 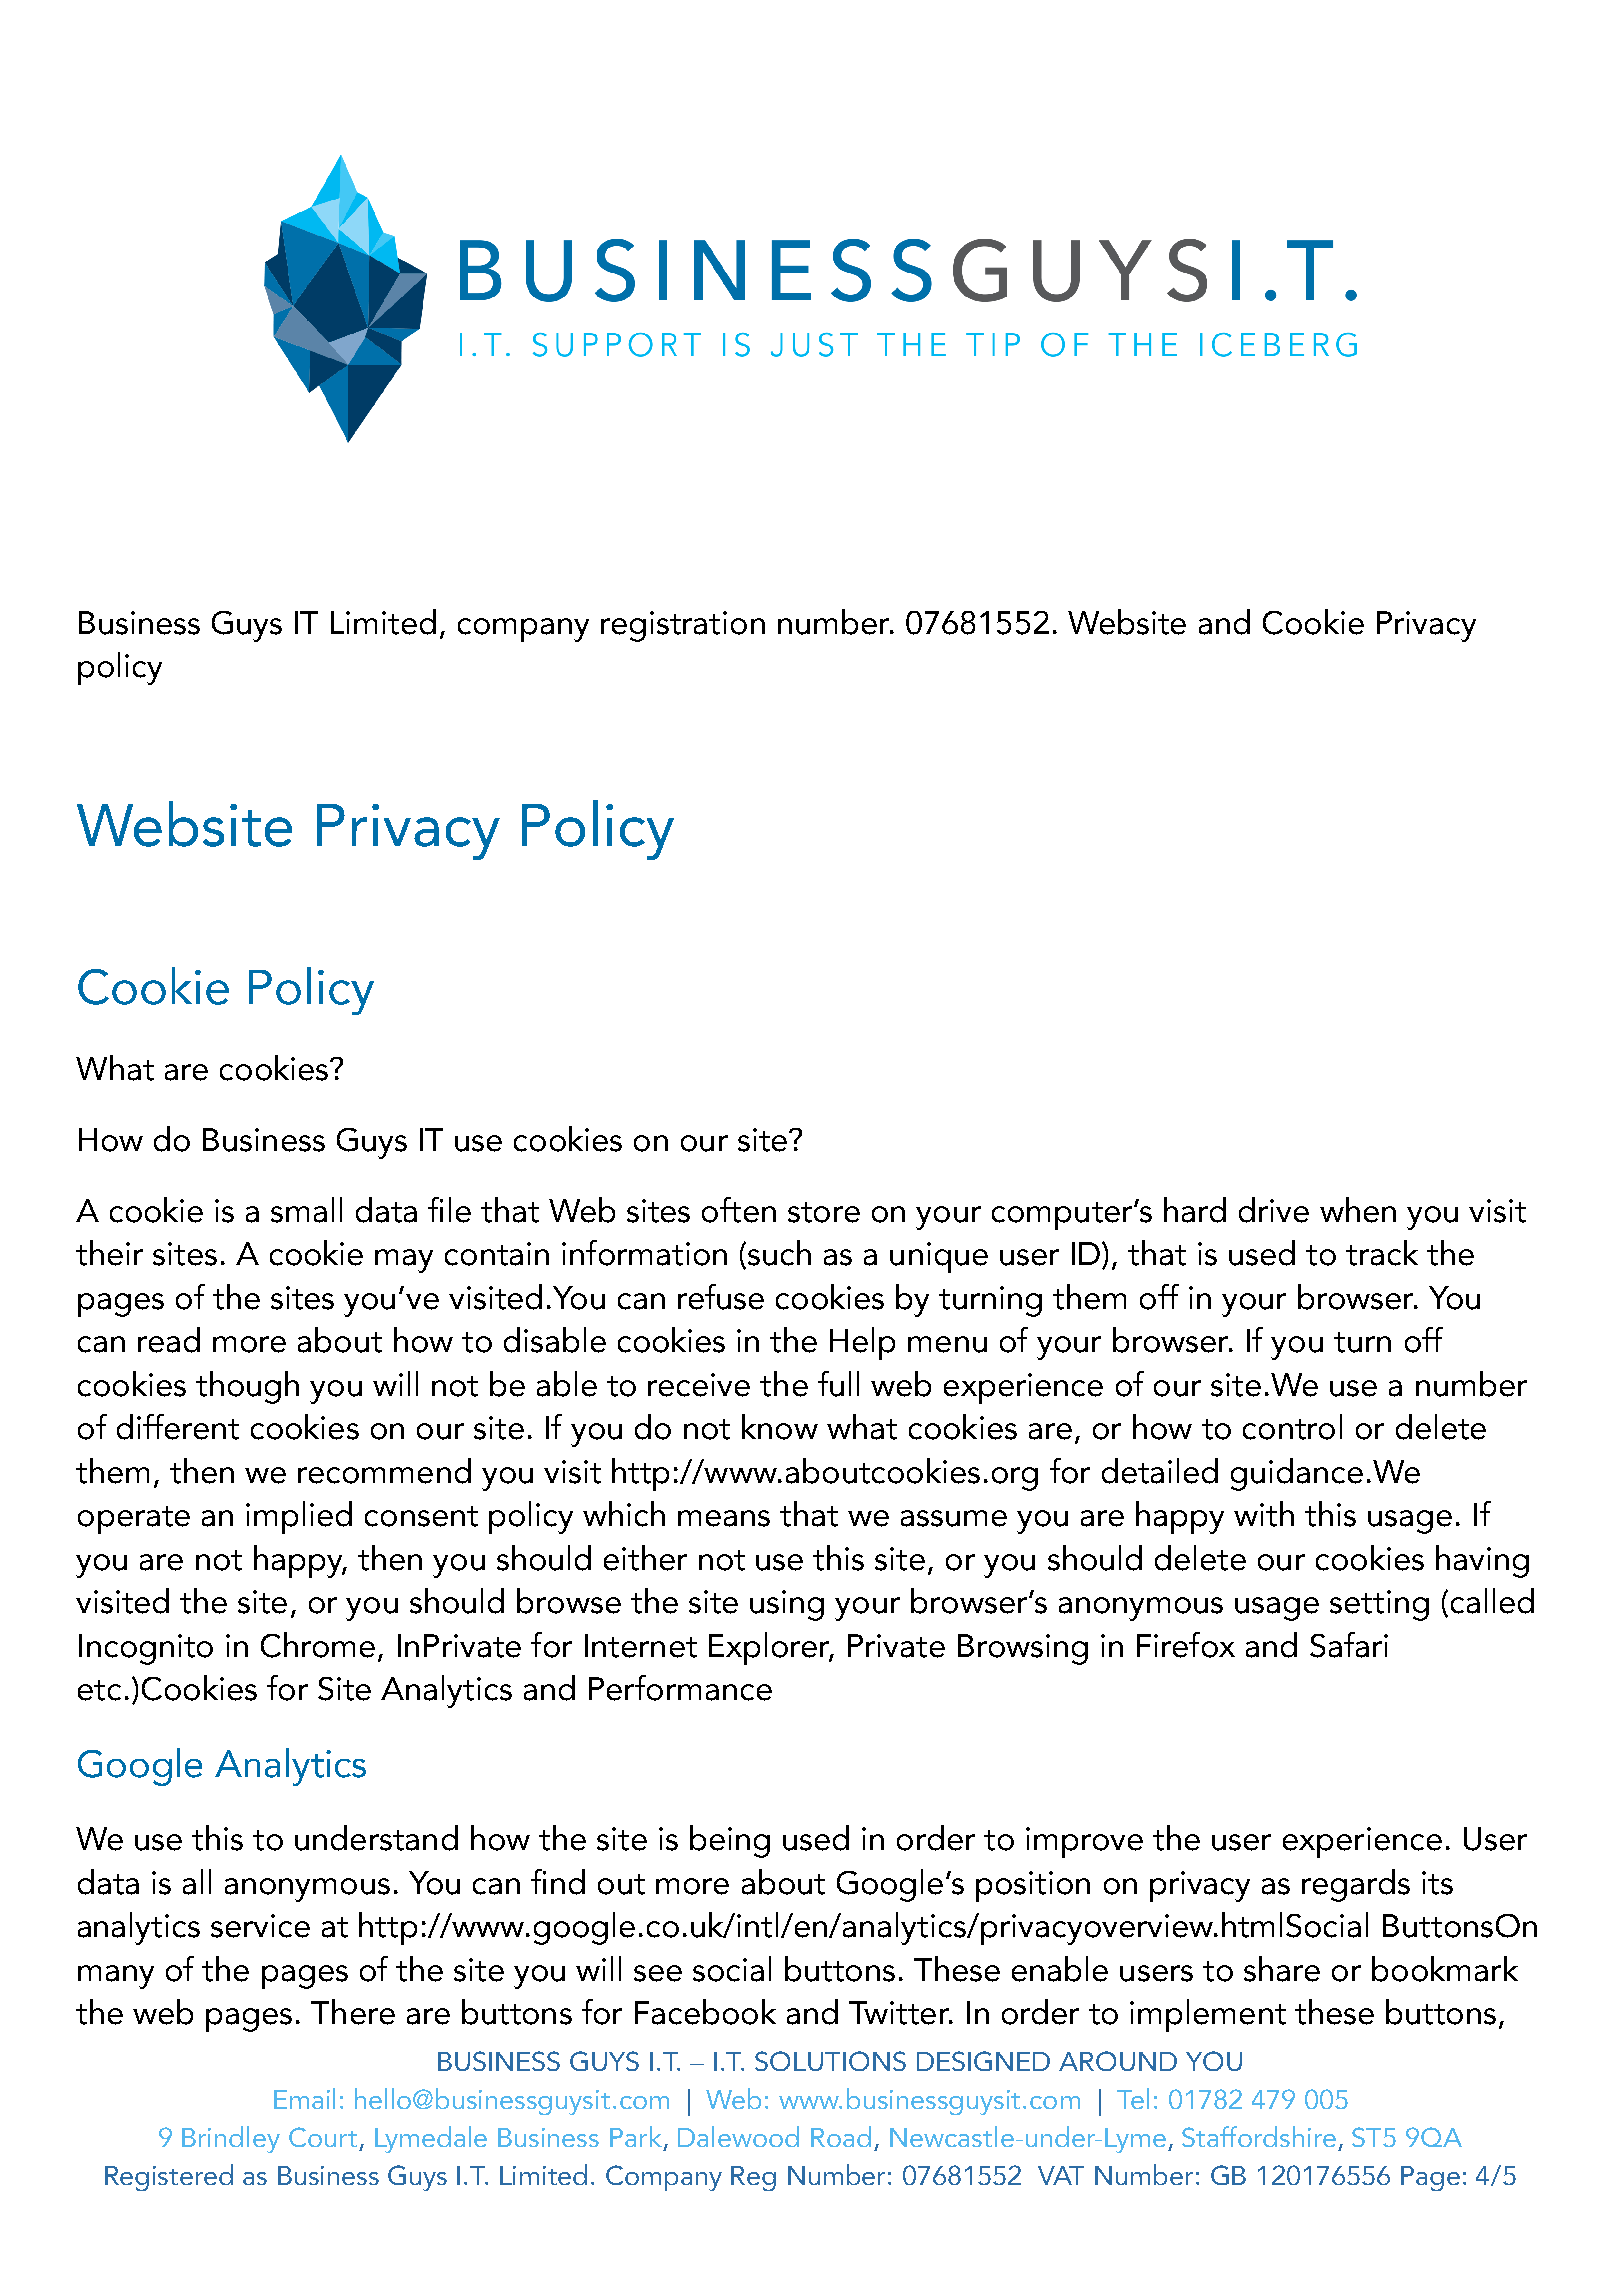 I want to click on small, so click(x=306, y=1210).
